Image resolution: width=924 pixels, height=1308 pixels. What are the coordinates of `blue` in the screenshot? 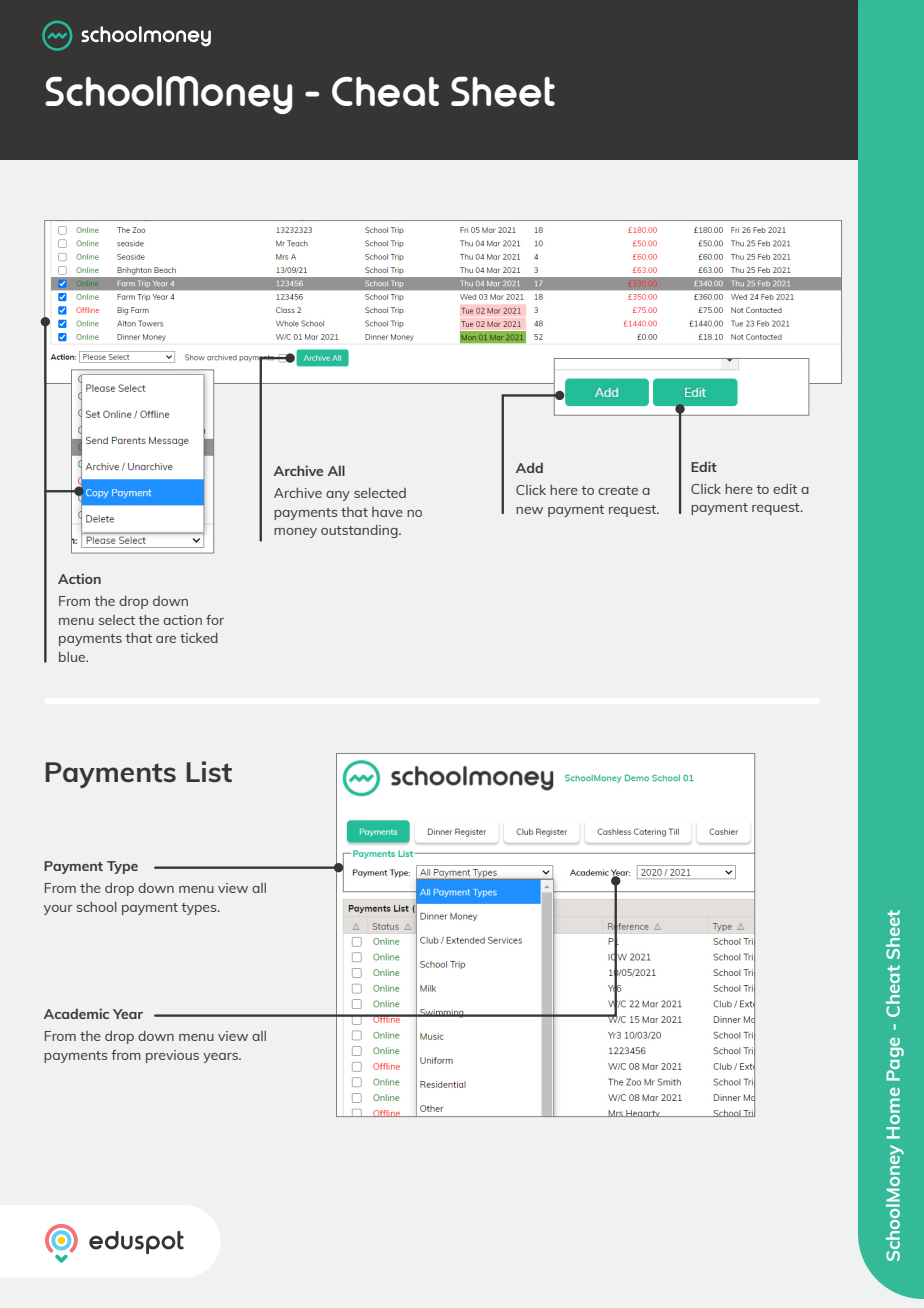 It's located at (73, 657).
